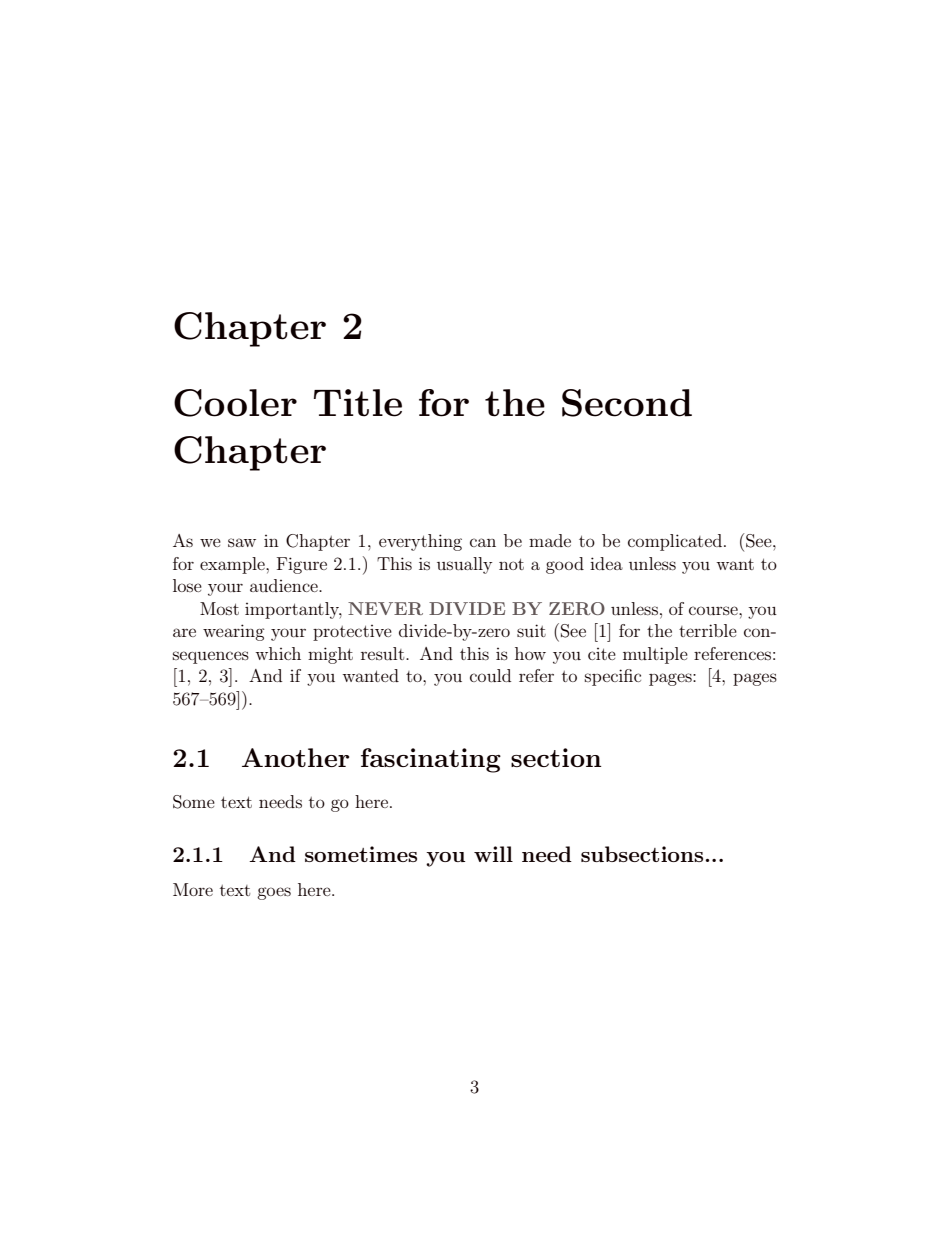  I want to click on result, so click(384, 653).
